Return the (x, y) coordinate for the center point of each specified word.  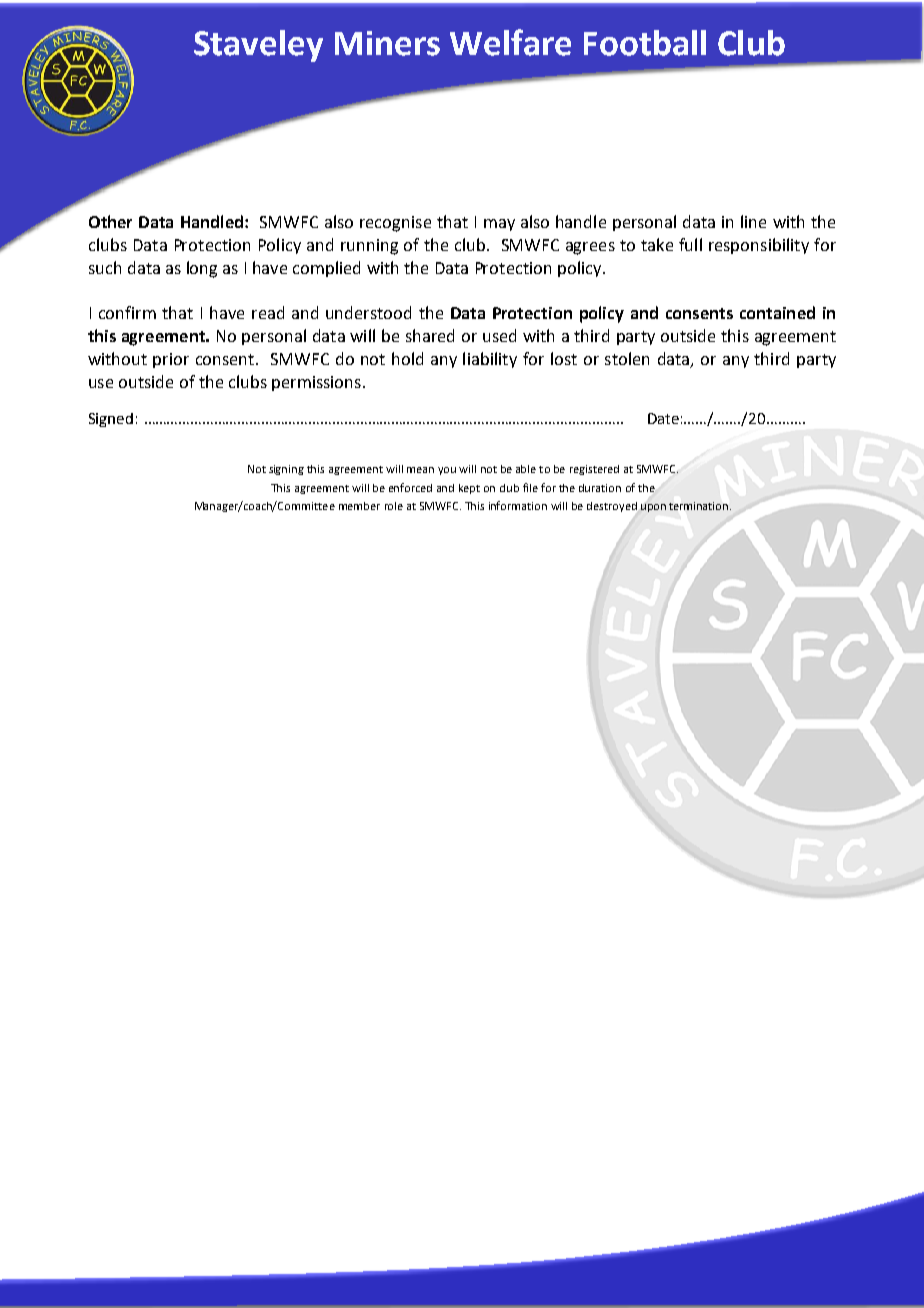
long (202, 269)
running (369, 247)
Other (110, 221)
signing (286, 470)
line (753, 221)
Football (645, 43)
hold (407, 358)
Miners (387, 43)
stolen (627, 358)
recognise (395, 224)
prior (171, 360)
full (690, 244)
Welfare (510, 42)
